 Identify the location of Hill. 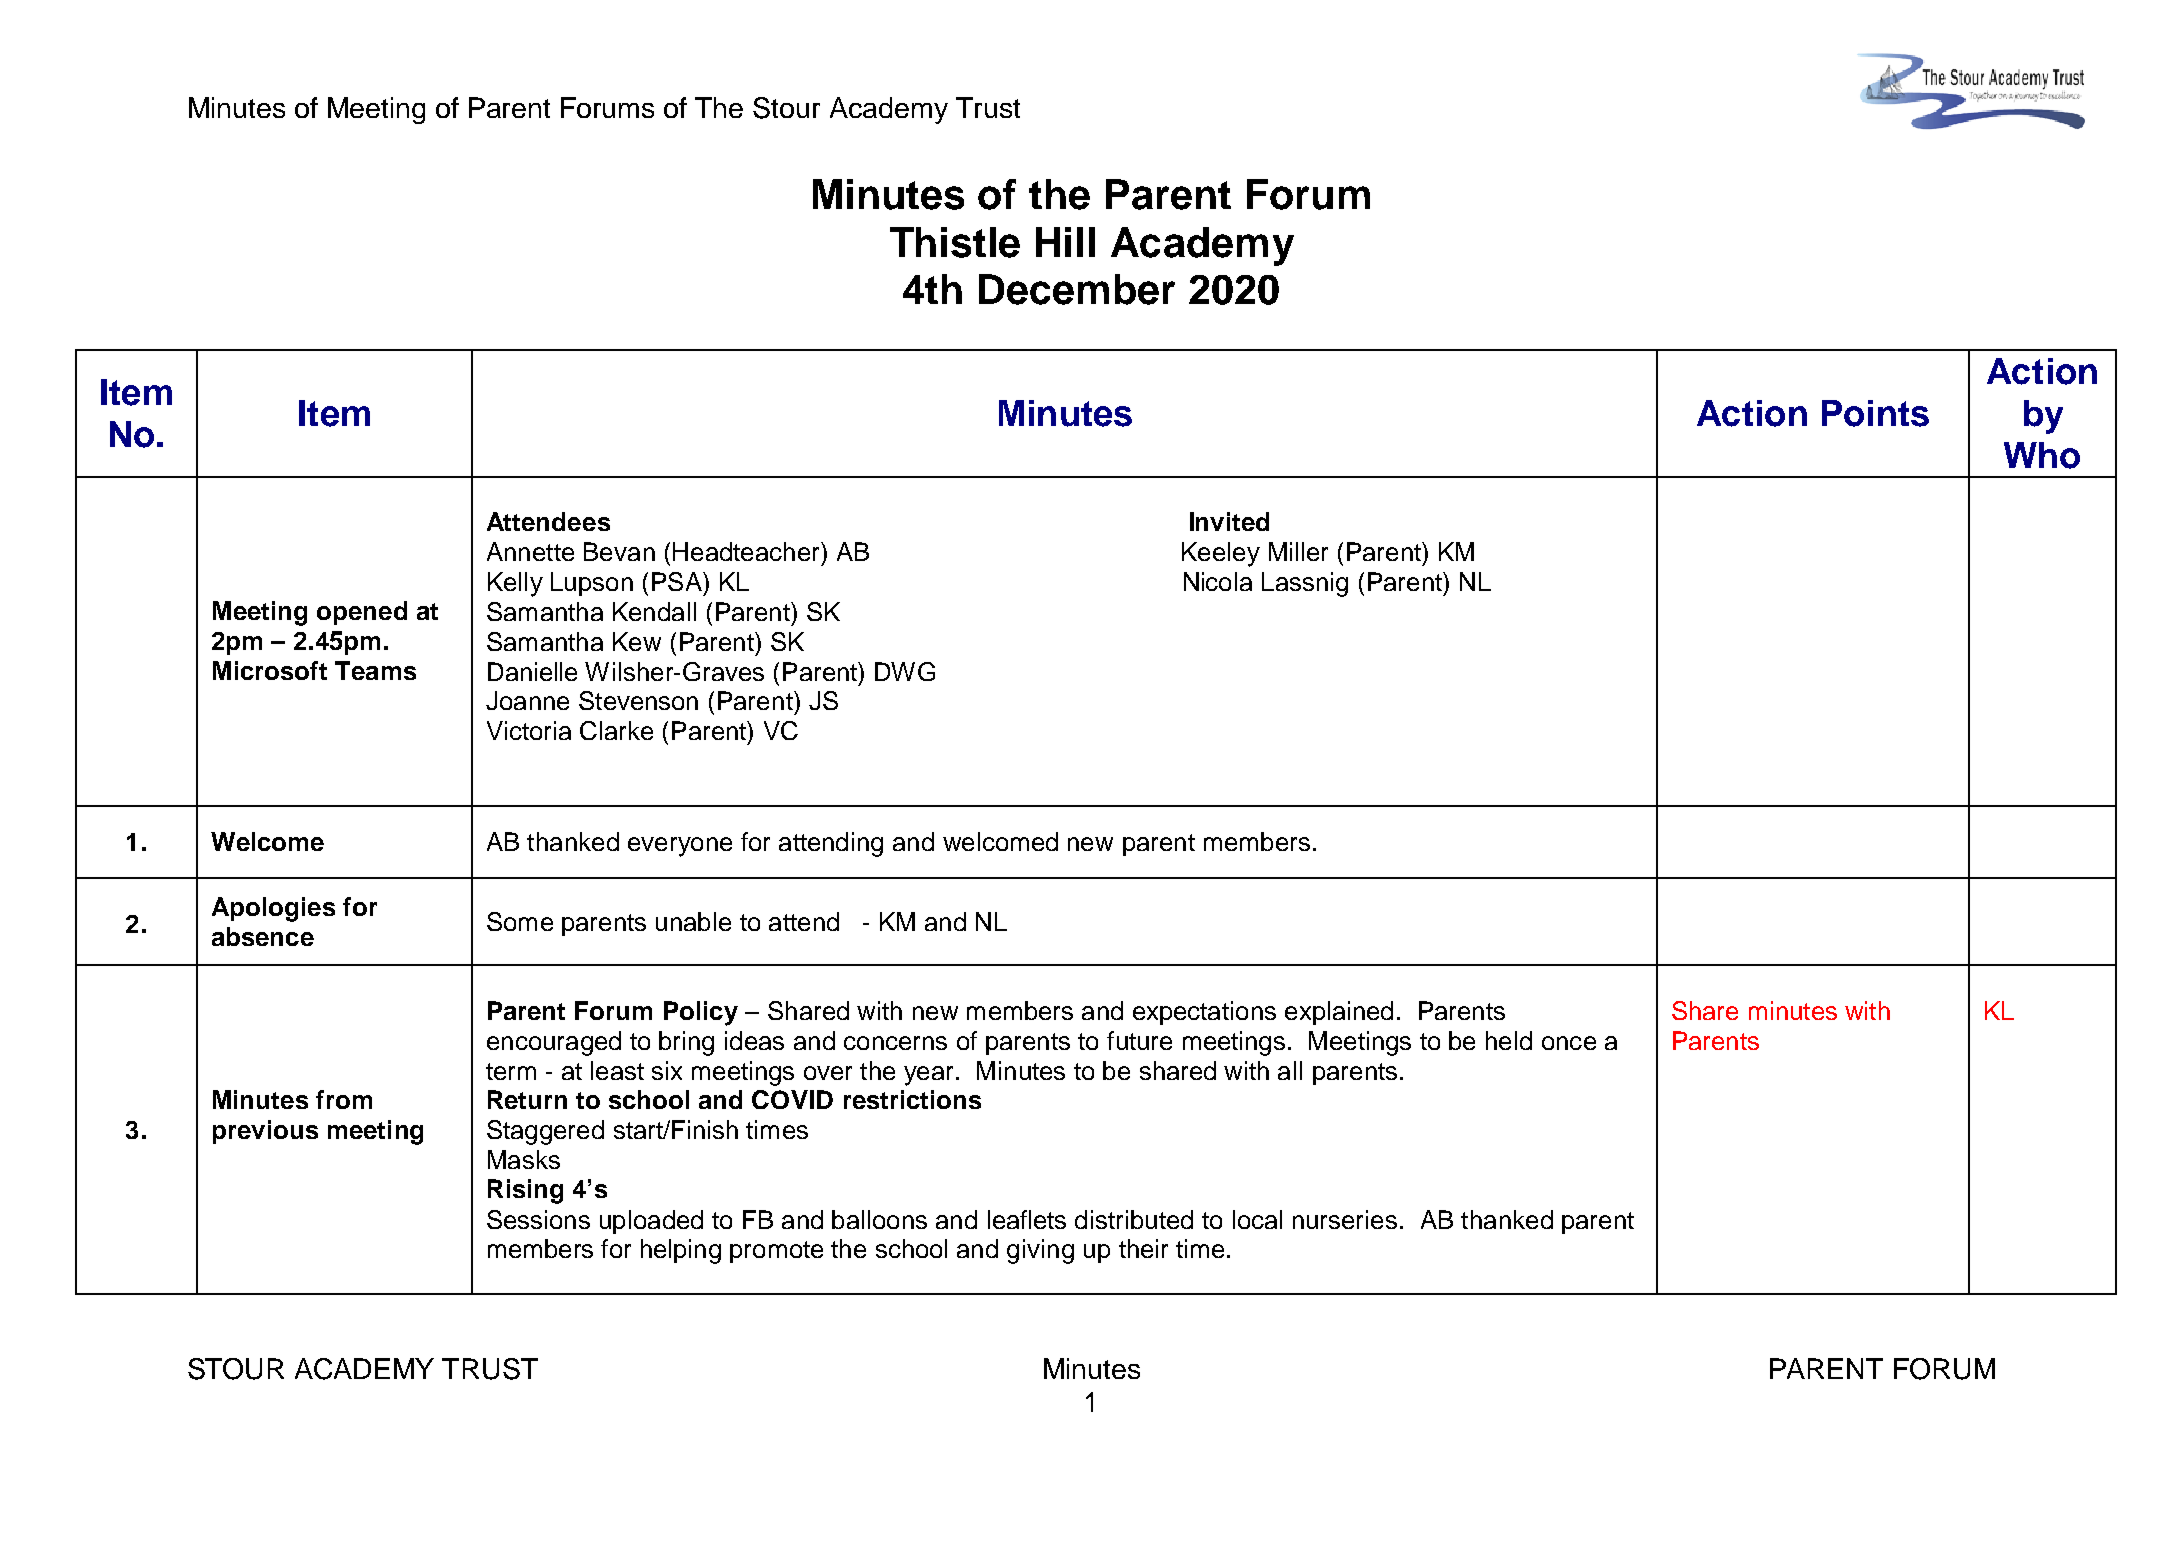
(1065, 242).
